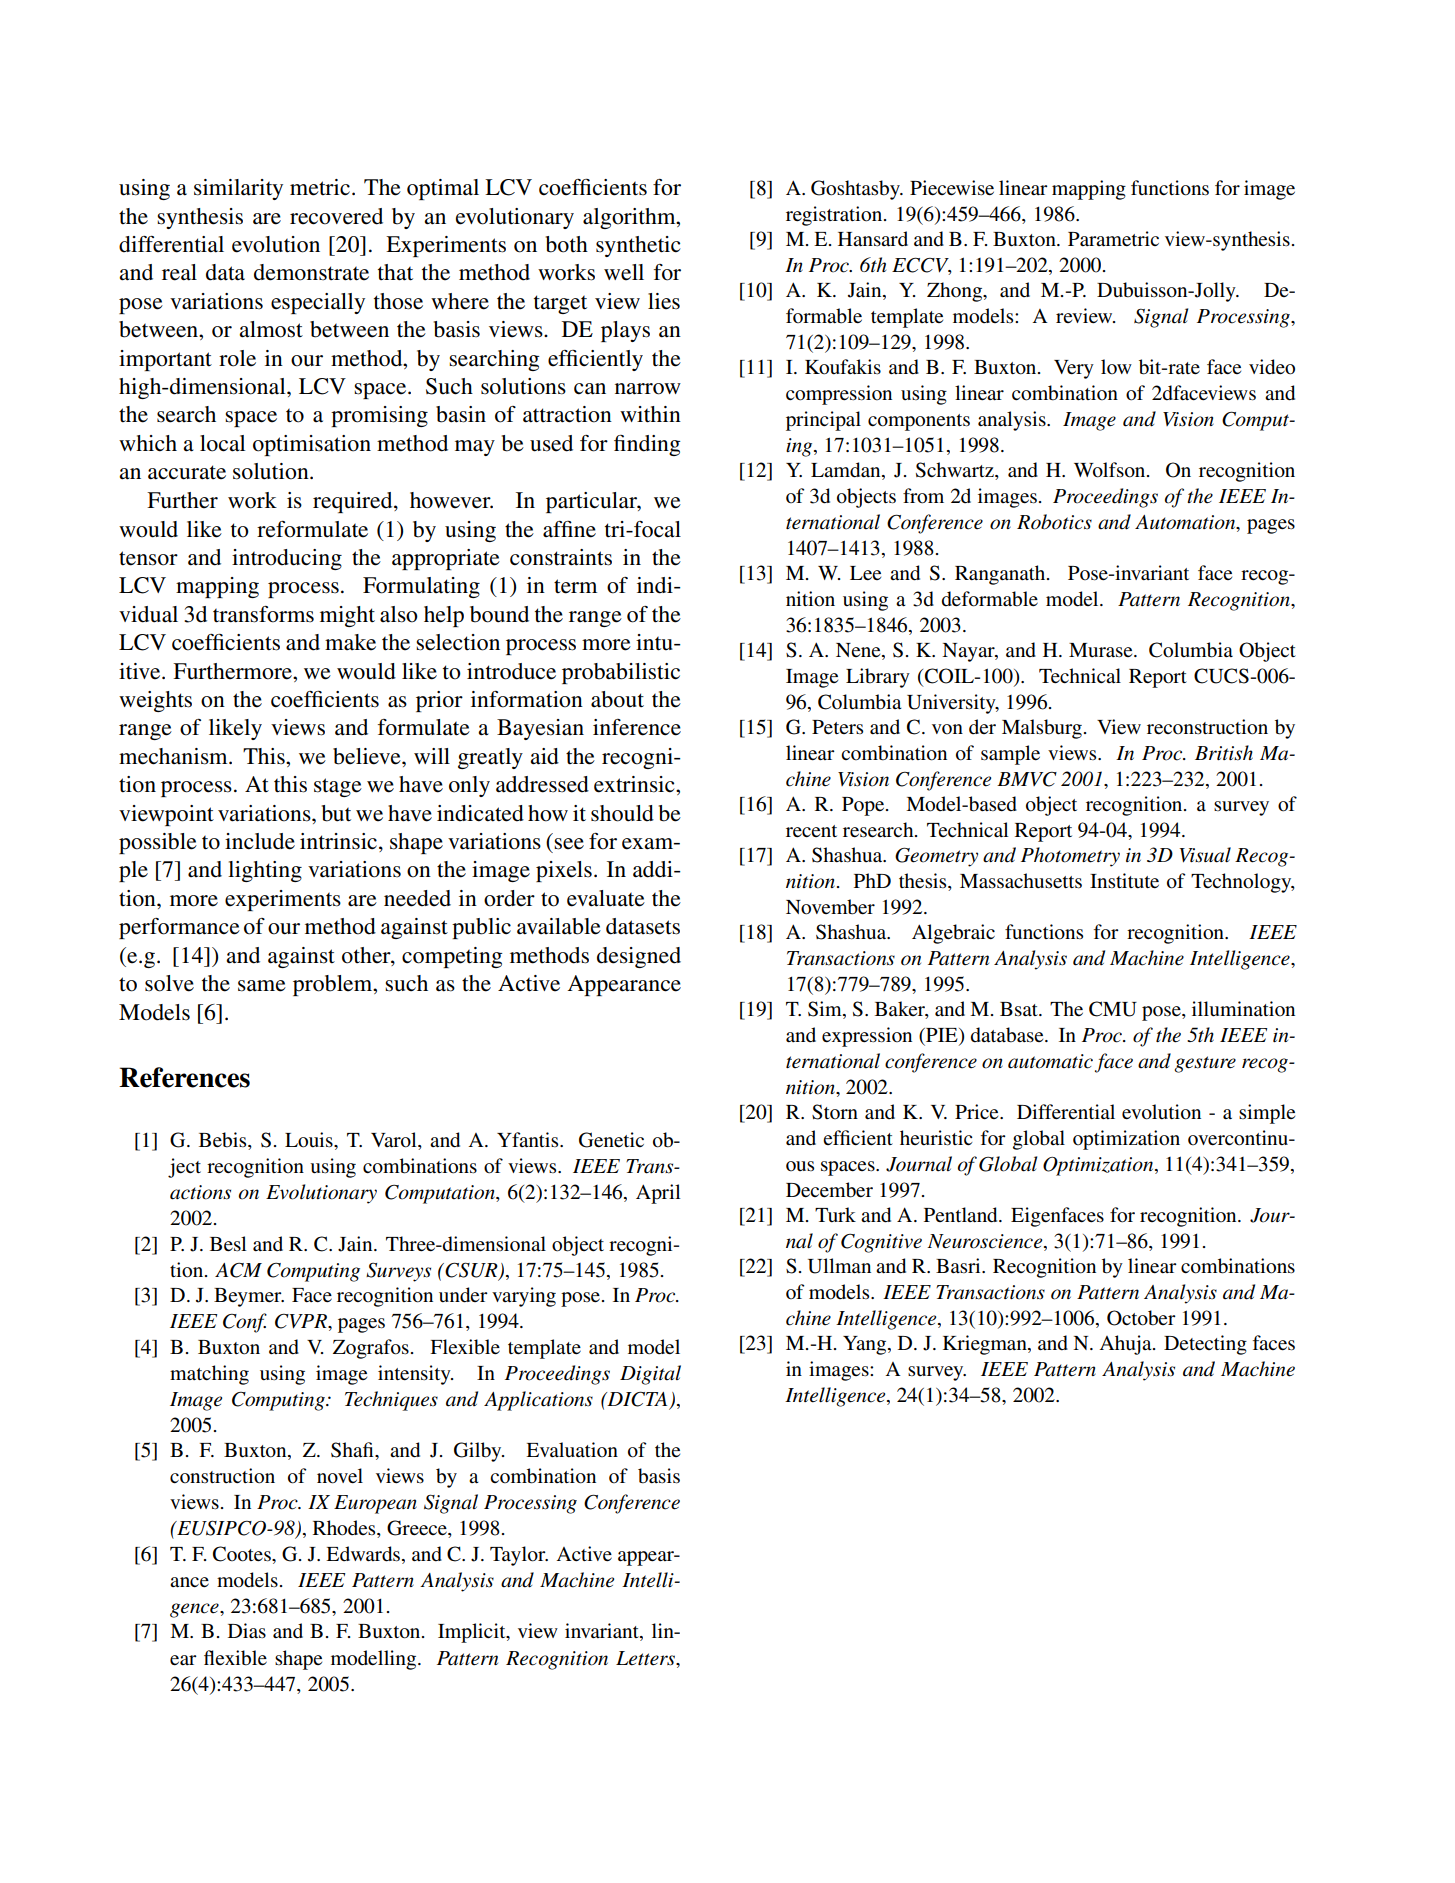 This screenshot has width=1455, height=1883. I want to click on Piecewise, so click(952, 188).
